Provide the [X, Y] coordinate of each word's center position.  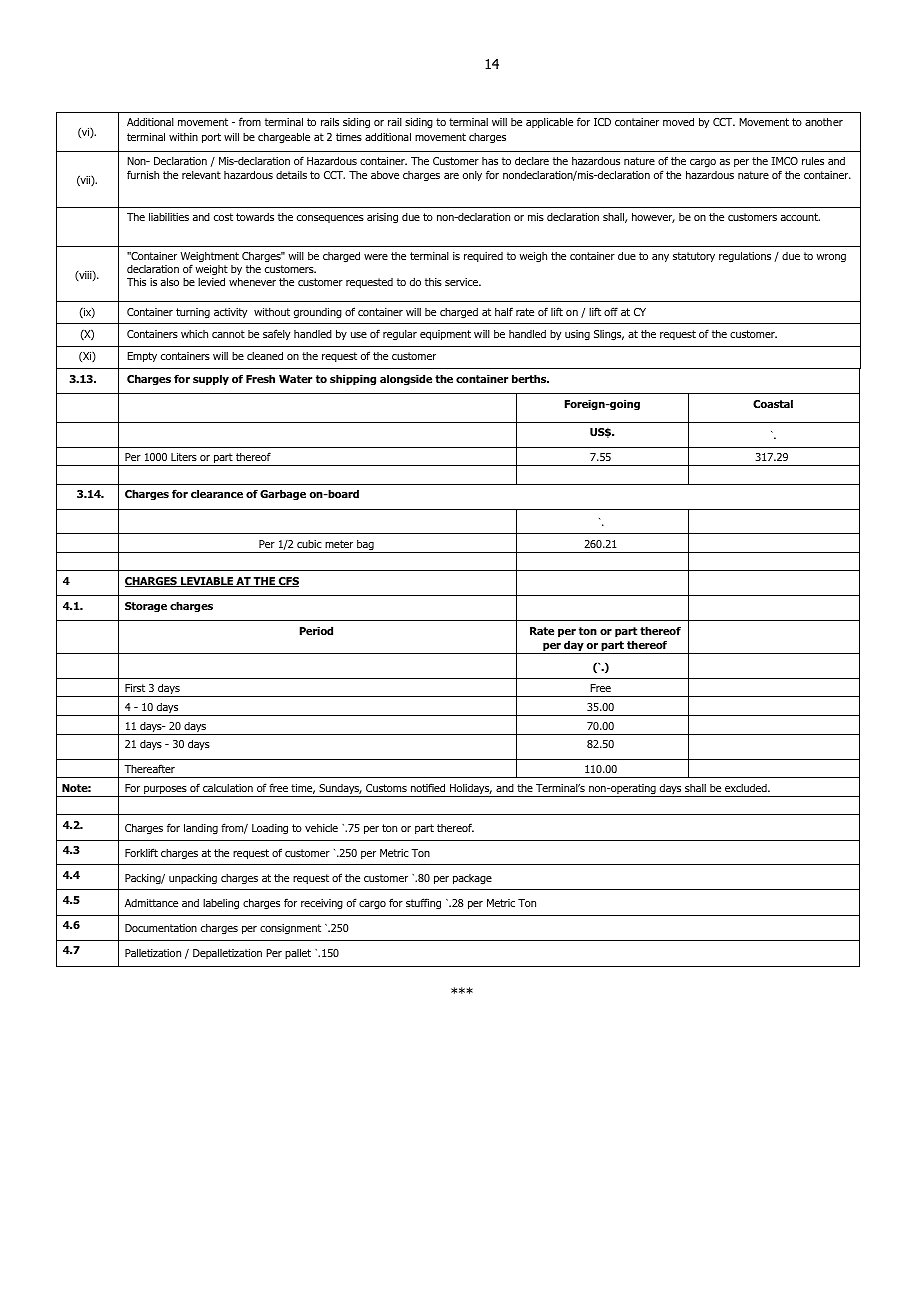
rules [813, 160]
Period [316, 630]
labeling [221, 904]
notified [428, 787]
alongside [406, 380]
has [490, 161]
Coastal [773, 403]
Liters [184, 457]
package [472, 879]
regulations [745, 257]
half [504, 311]
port [211, 138]
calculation [228, 788]
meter [339, 544]
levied [211, 281]
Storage [146, 607]
